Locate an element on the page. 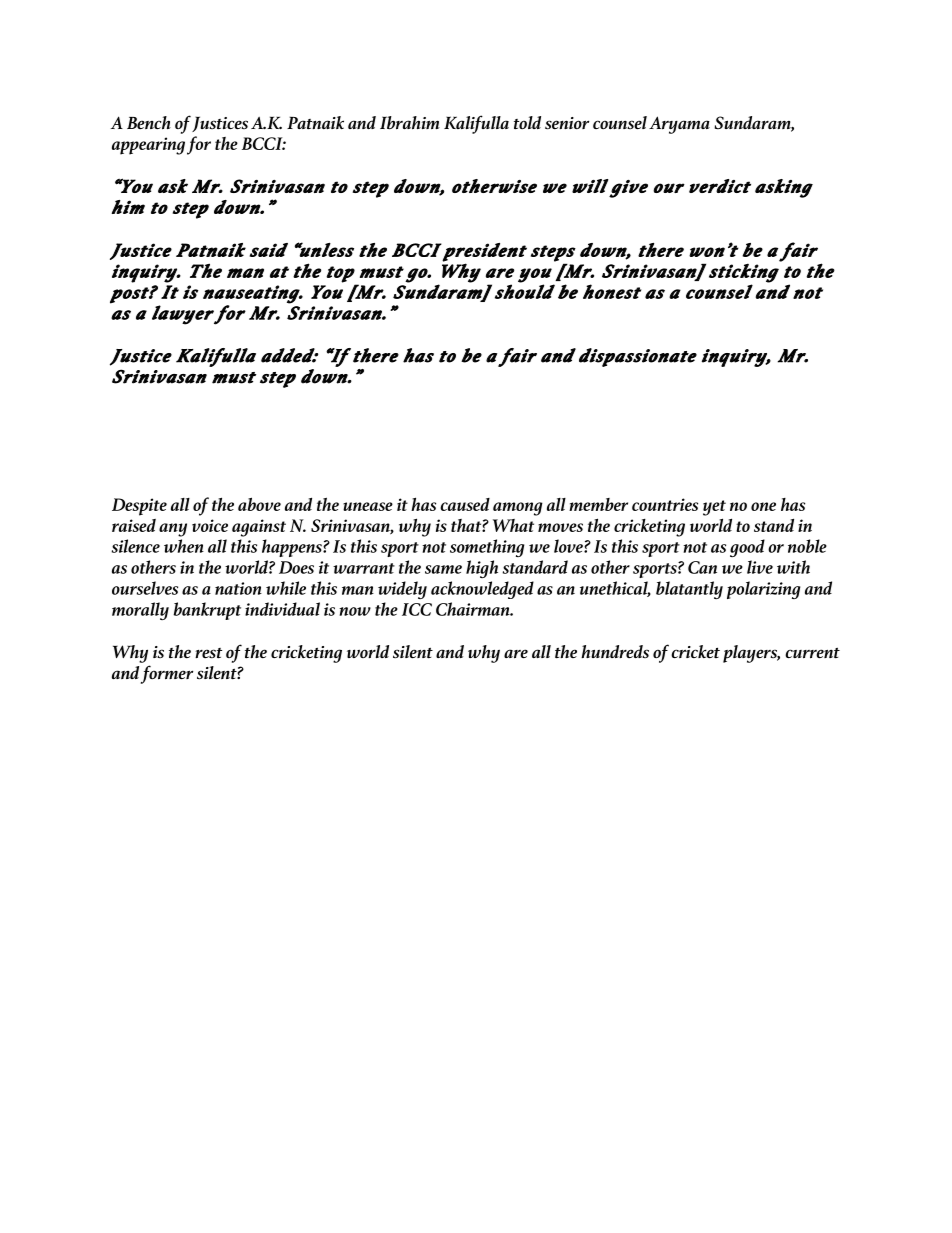 This document has height=1233, width=952. told is located at coordinates (527, 123).
